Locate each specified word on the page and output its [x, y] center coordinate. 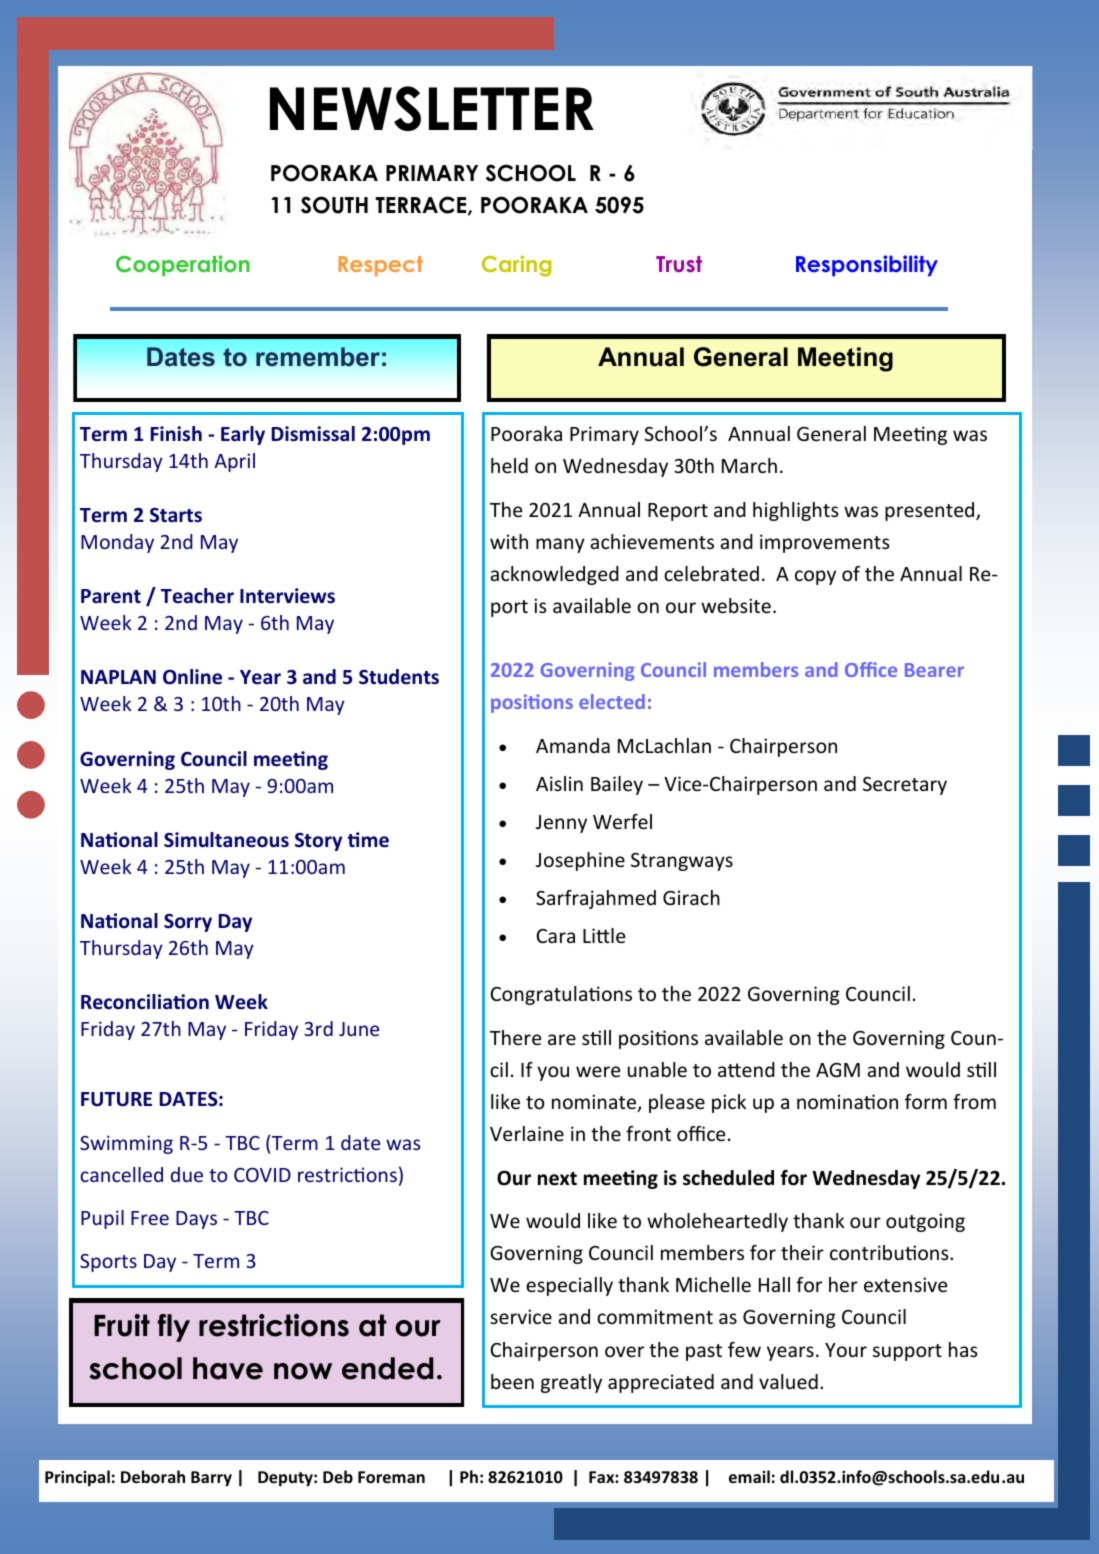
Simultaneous [226, 840]
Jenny [561, 824]
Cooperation [183, 265]
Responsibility [867, 266]
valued [788, 1381]
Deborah [153, 1476]
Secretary [905, 786]
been [512, 1381]
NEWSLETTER [432, 108]
